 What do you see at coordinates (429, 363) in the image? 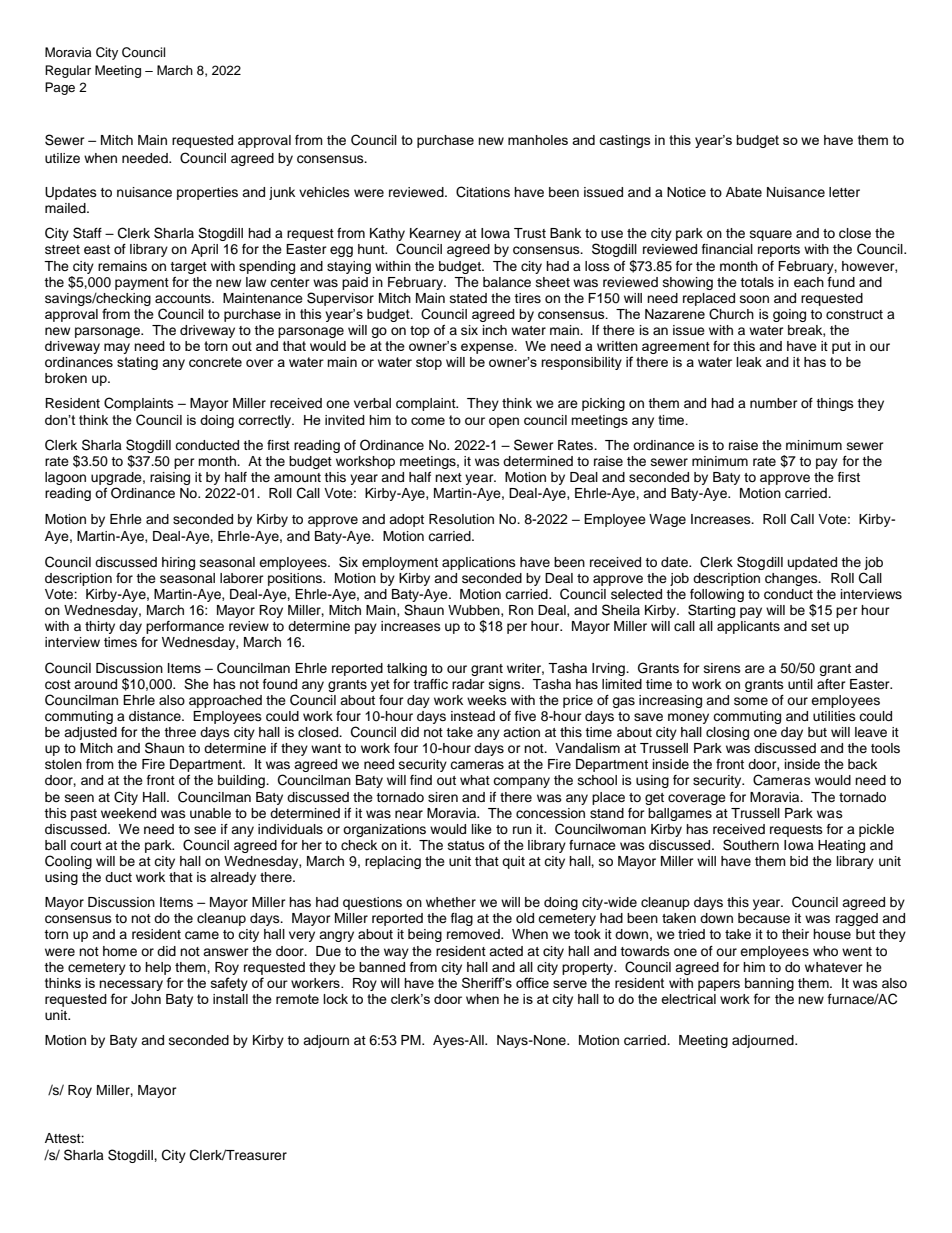
I see `stop` at bounding box center [429, 363].
